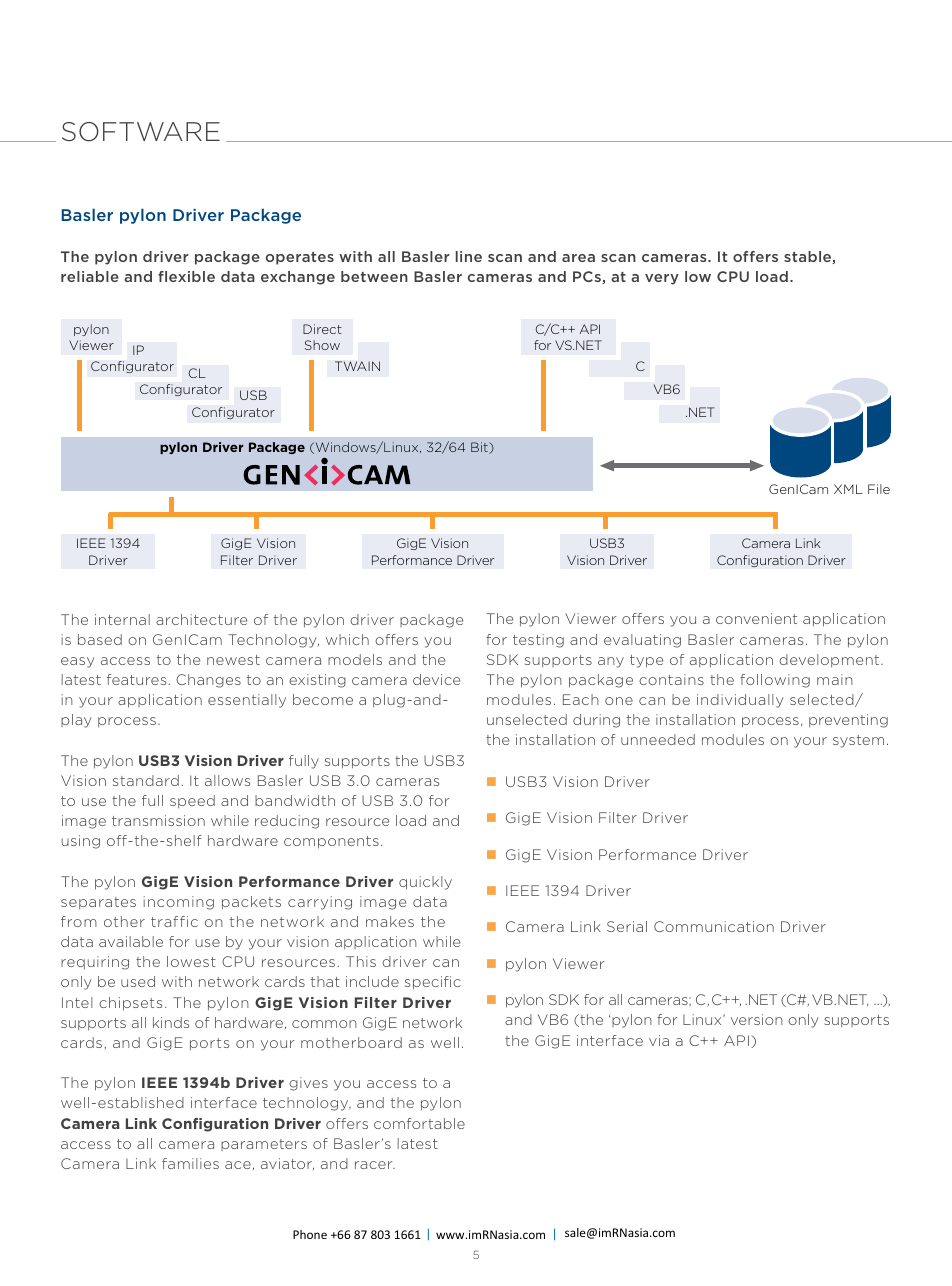  What do you see at coordinates (186, 276) in the page?
I see `flexible` at bounding box center [186, 276].
